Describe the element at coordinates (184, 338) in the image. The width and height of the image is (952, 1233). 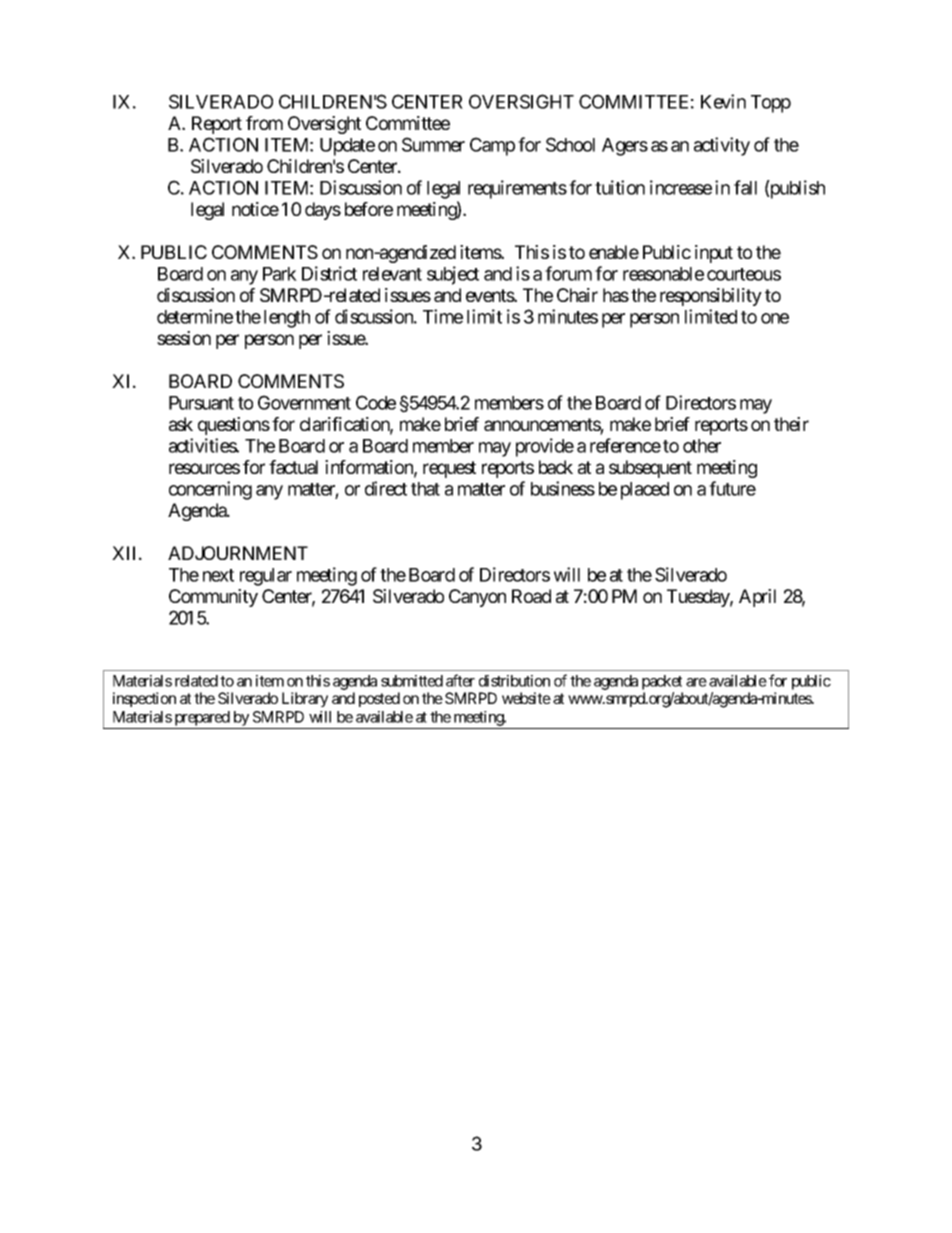
I see `session` at that location.
